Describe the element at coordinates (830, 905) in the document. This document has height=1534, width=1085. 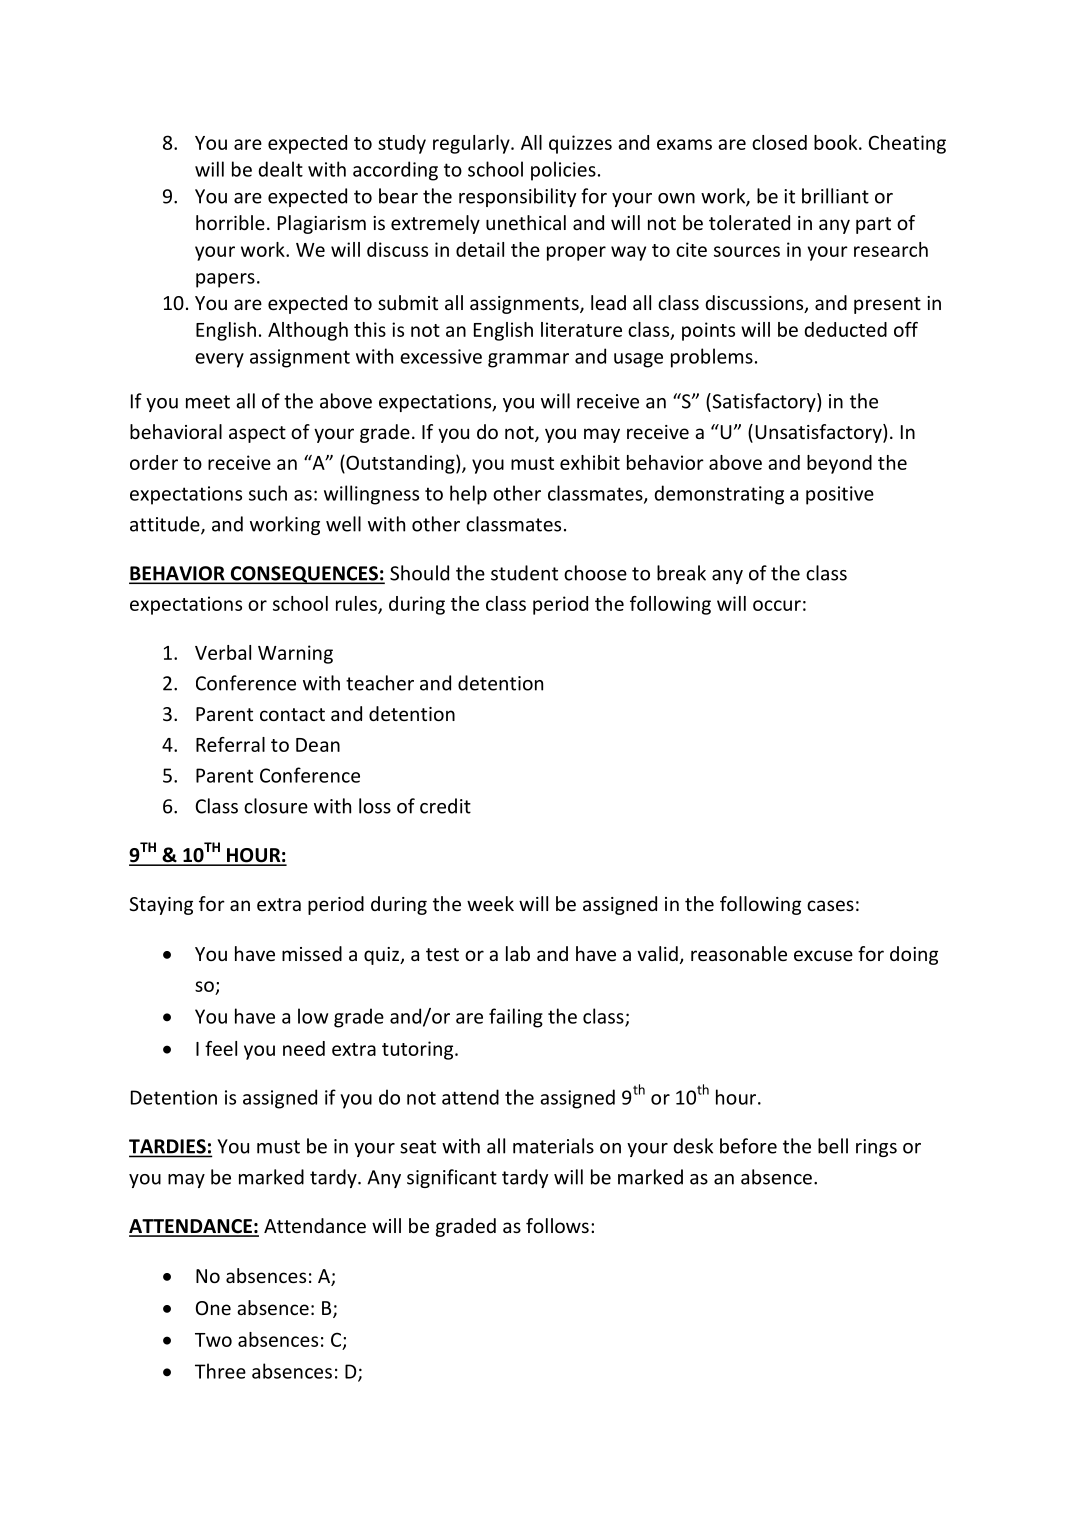
I see `cases` at that location.
